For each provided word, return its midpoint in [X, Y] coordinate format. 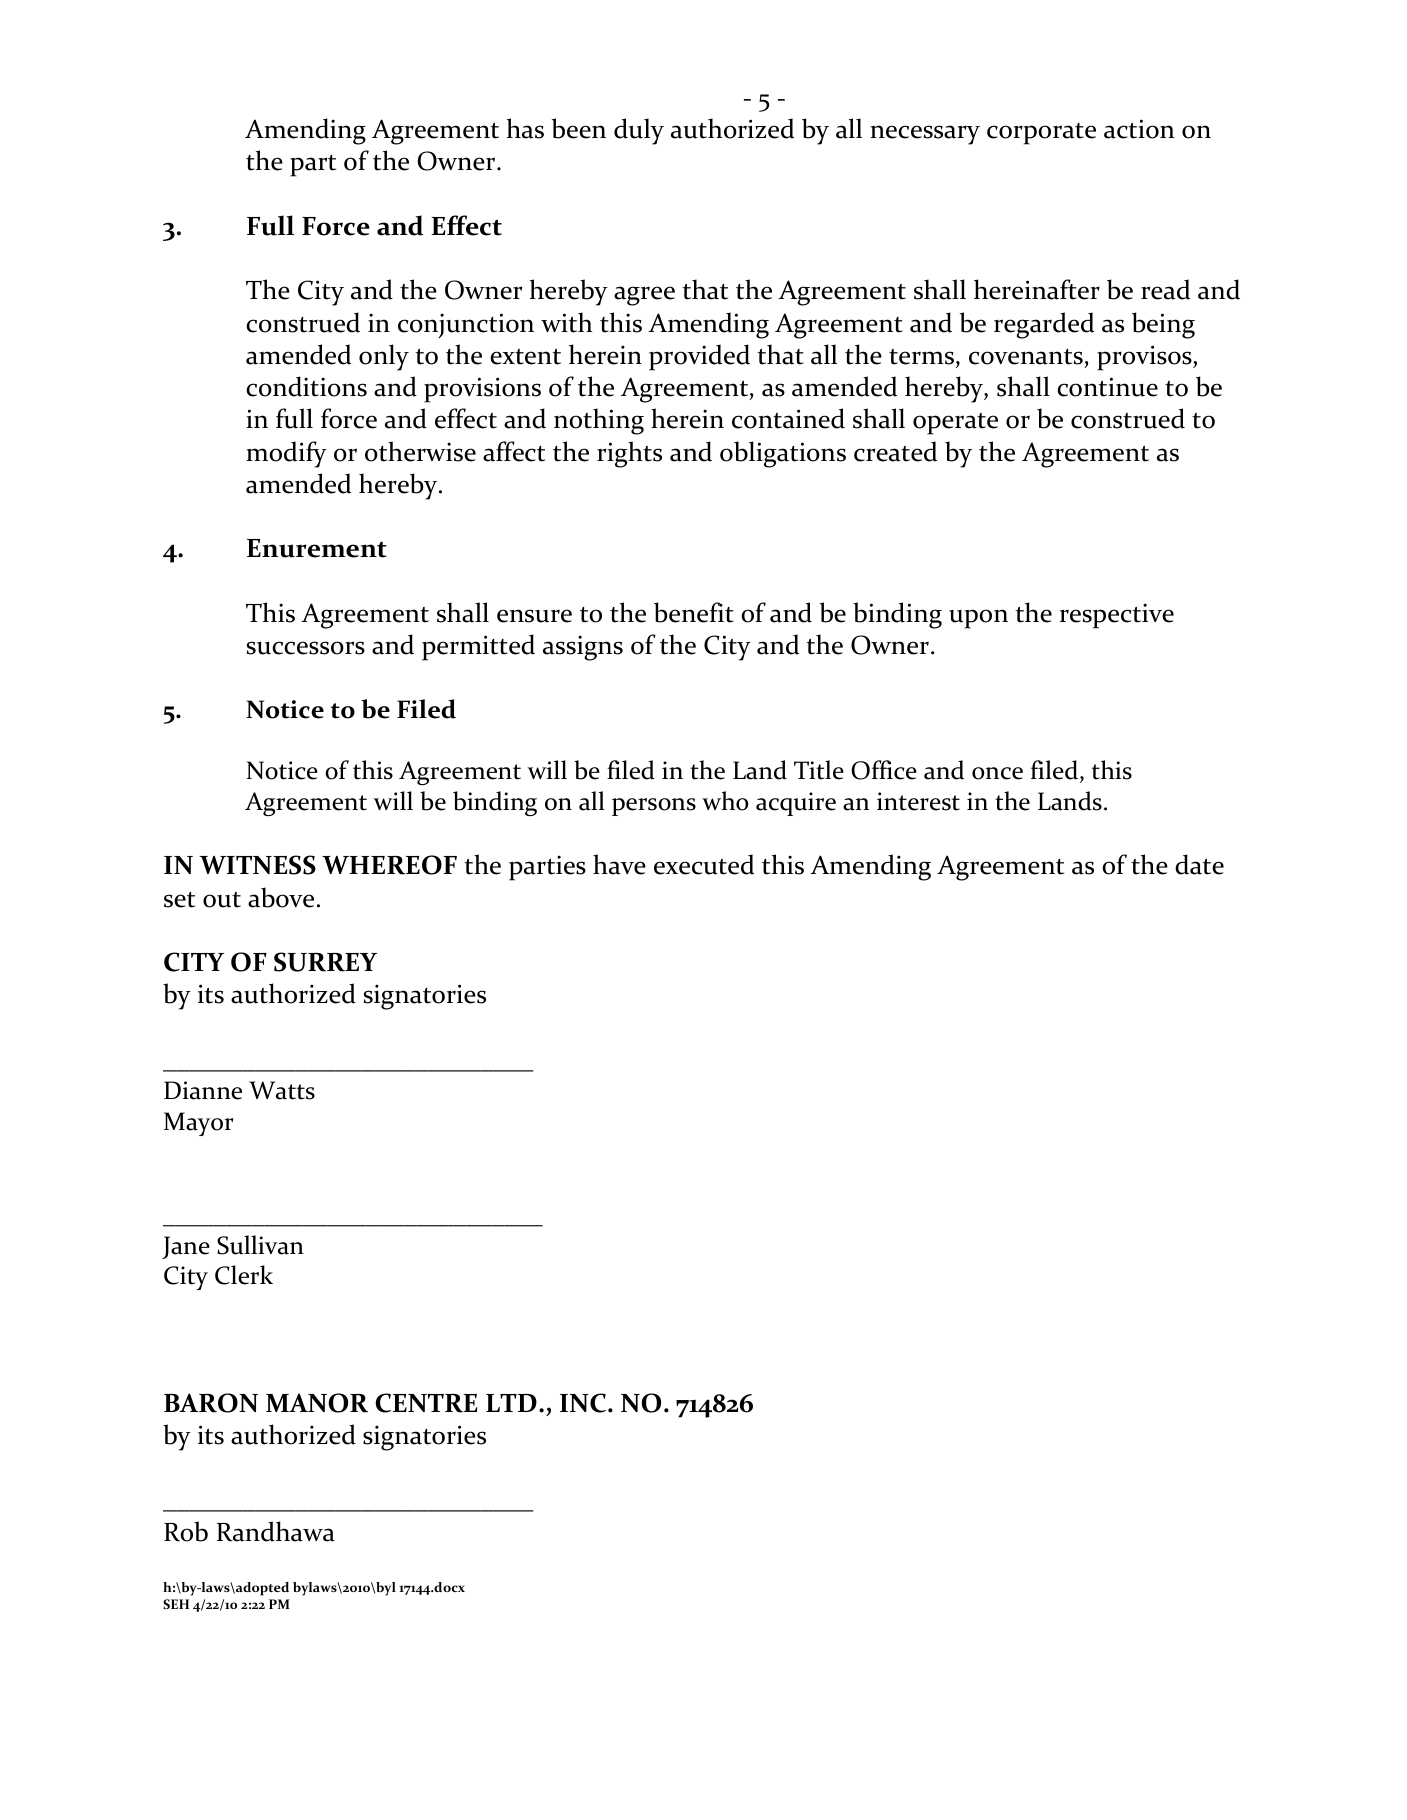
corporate [1041, 134]
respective [1117, 616]
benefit [694, 612]
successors [306, 648]
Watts [282, 1090]
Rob [186, 1531]
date [1199, 864]
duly [639, 131]
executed [704, 864]
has [525, 128]
